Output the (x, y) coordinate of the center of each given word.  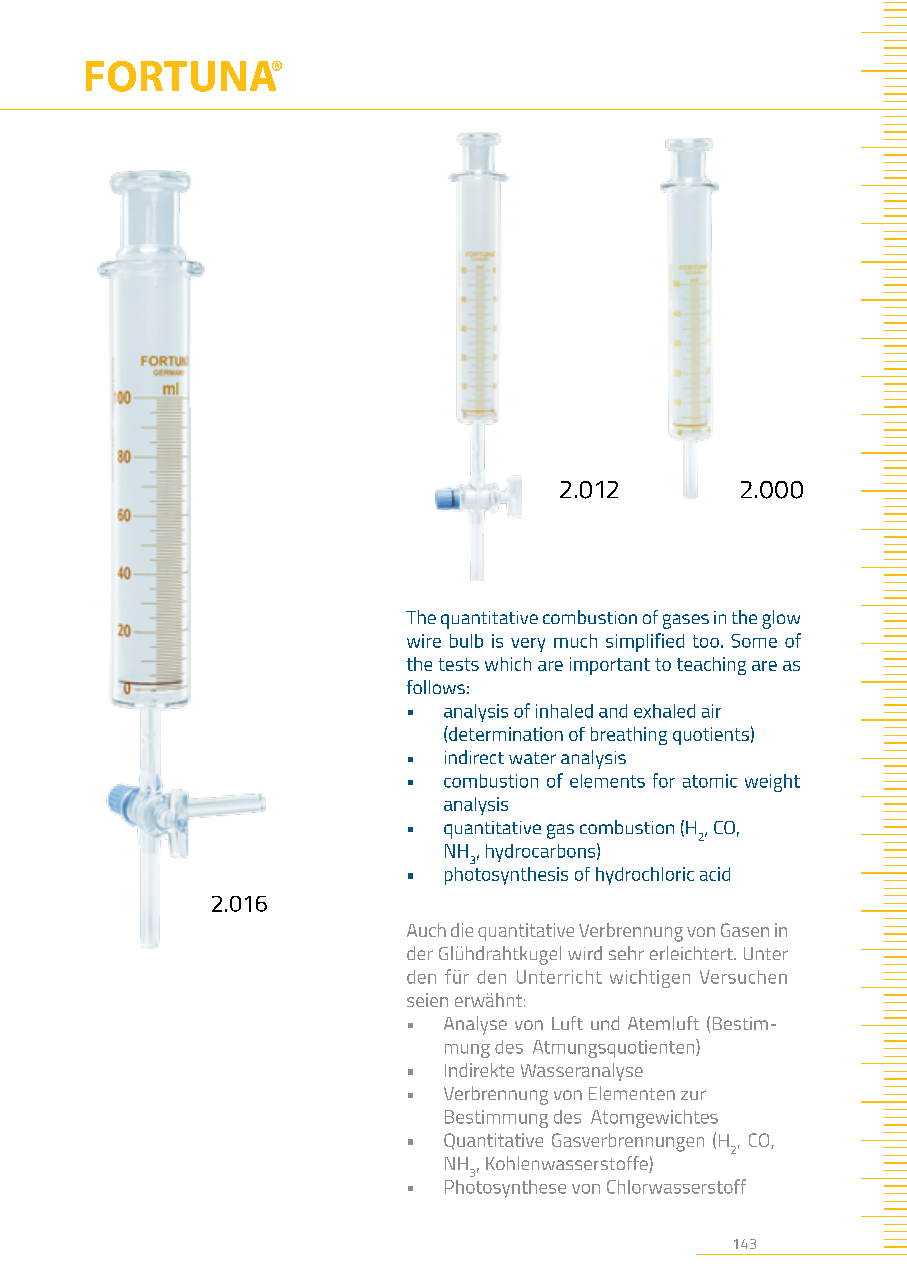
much (575, 641)
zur (693, 1095)
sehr (626, 953)
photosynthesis (506, 876)
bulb (466, 641)
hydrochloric (645, 876)
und (605, 1023)
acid (715, 874)
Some (754, 641)
